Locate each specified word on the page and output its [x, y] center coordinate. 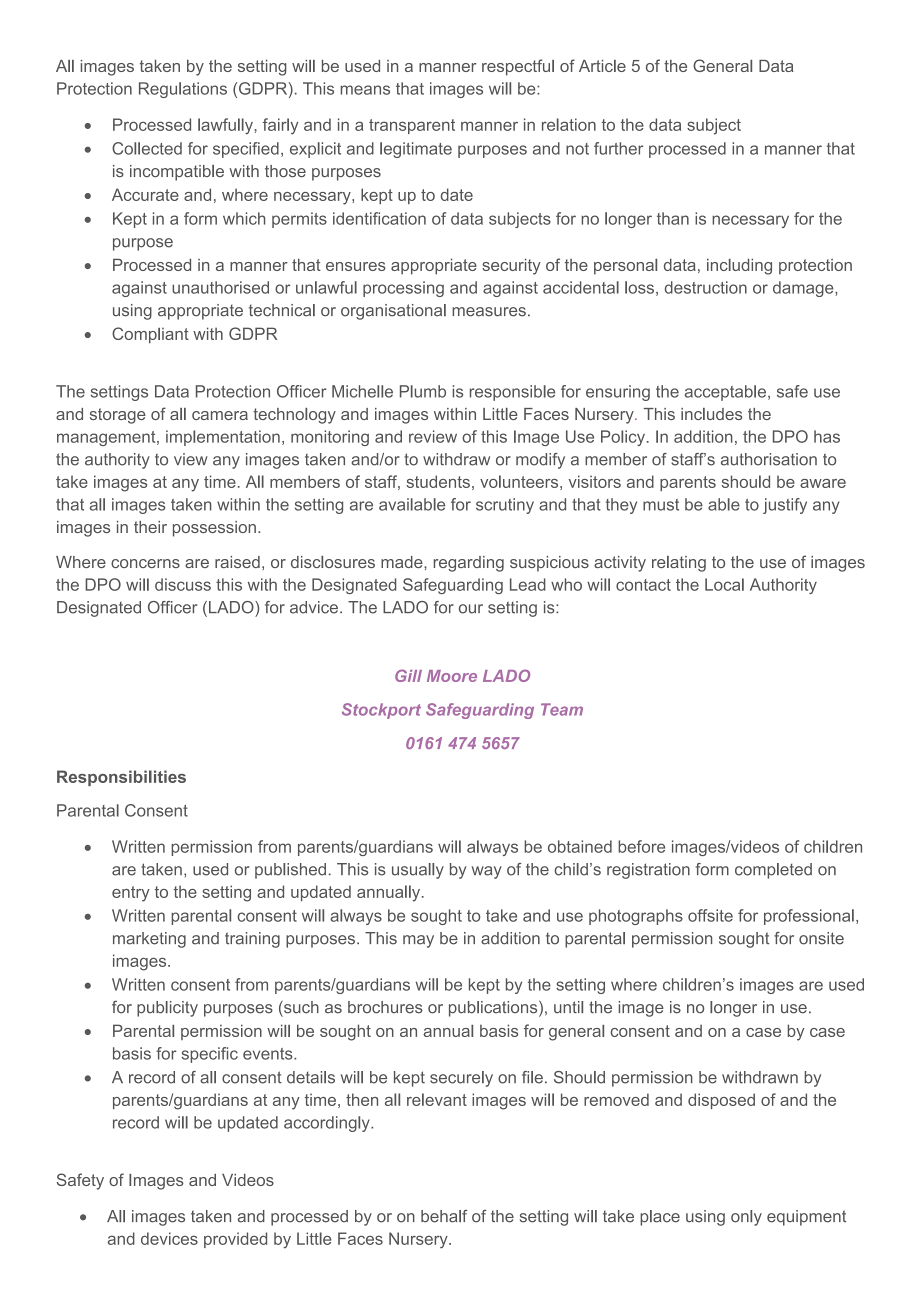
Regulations [183, 90]
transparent [412, 126]
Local [724, 584]
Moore [452, 676]
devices [169, 1238]
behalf [444, 1216]
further [618, 148]
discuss [183, 584]
